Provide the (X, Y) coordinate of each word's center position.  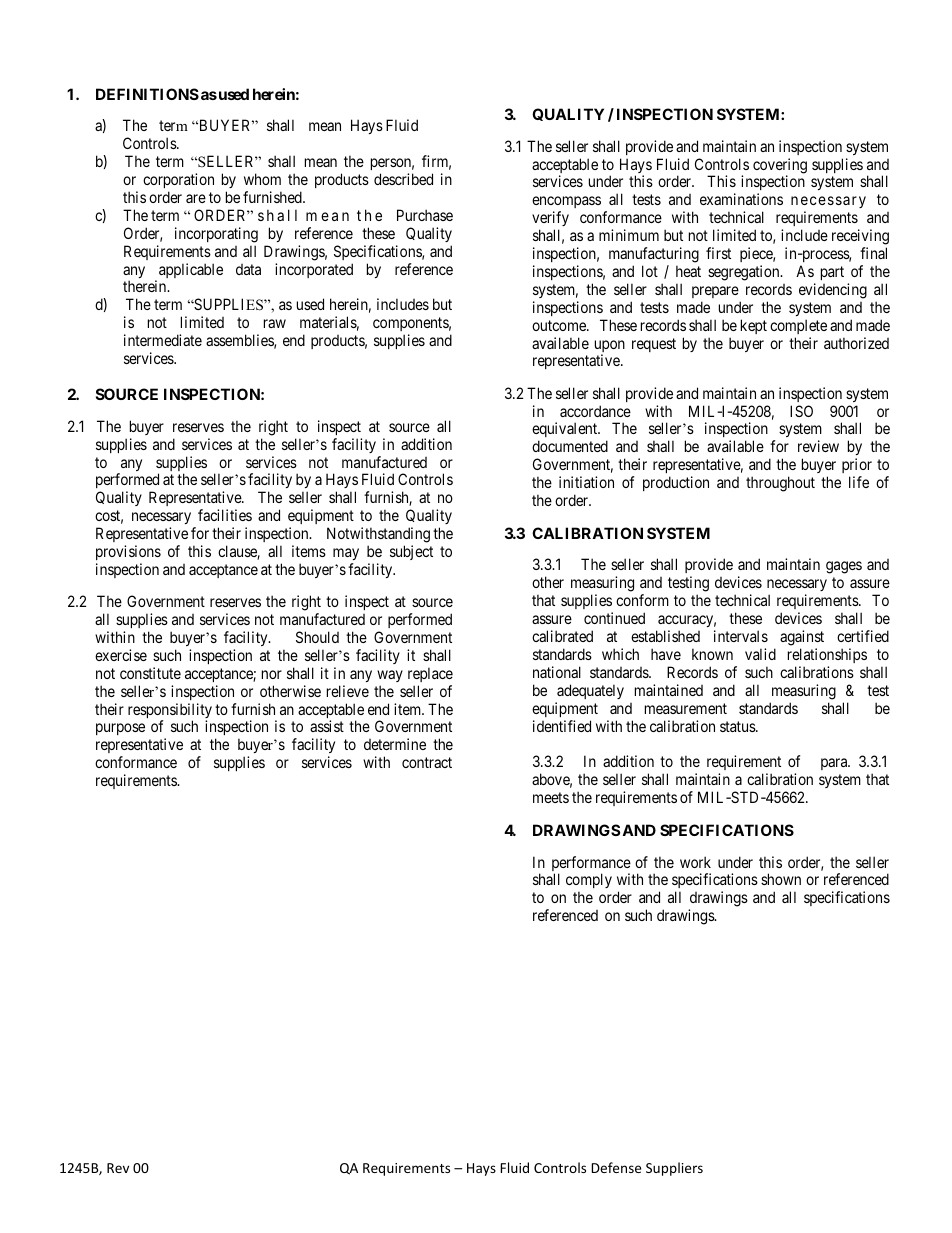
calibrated (562, 636)
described (403, 179)
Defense (616, 1167)
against (802, 639)
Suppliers (674, 1169)
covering (780, 167)
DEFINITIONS (147, 94)
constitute (150, 673)
